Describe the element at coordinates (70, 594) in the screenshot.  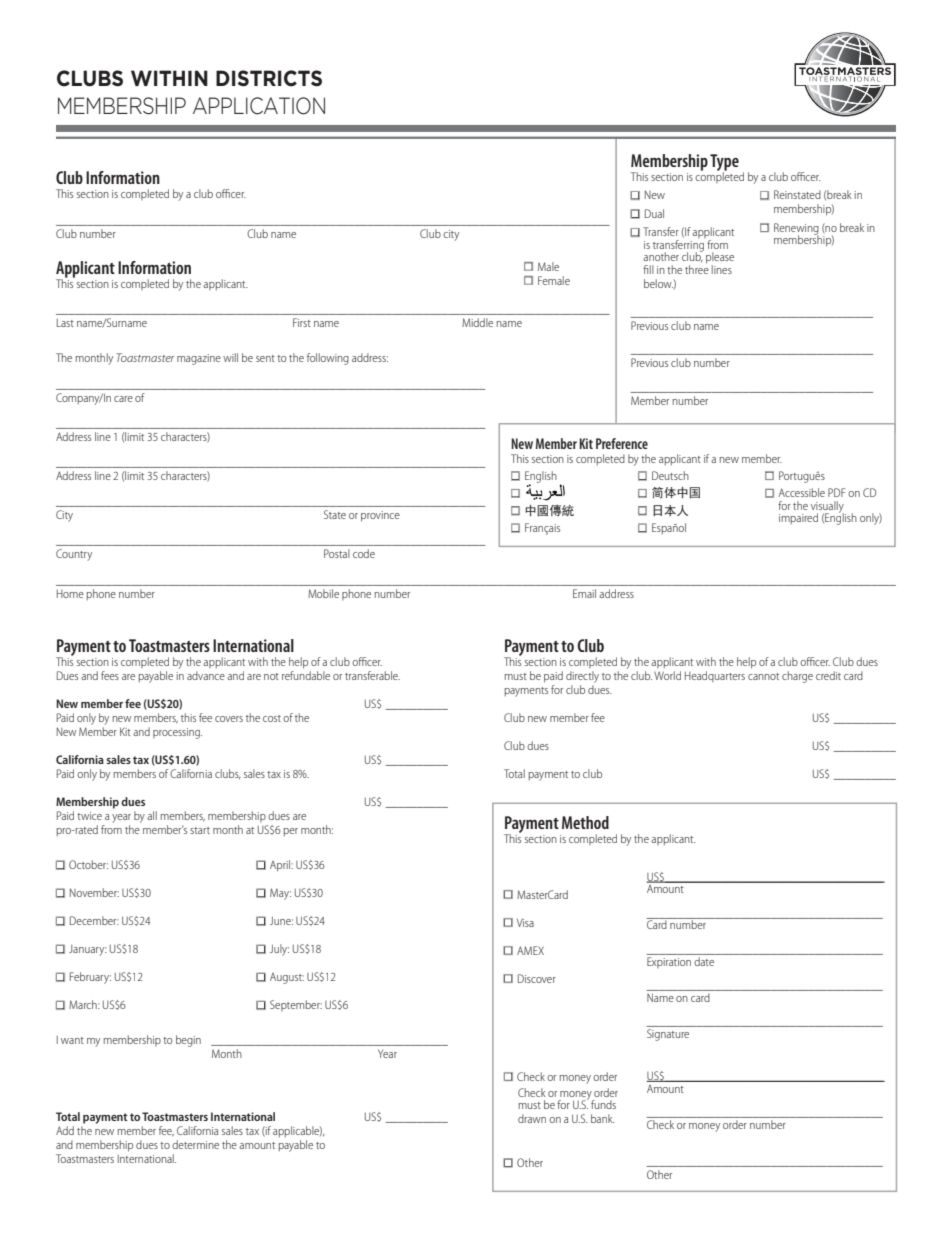
I see `Home` at that location.
